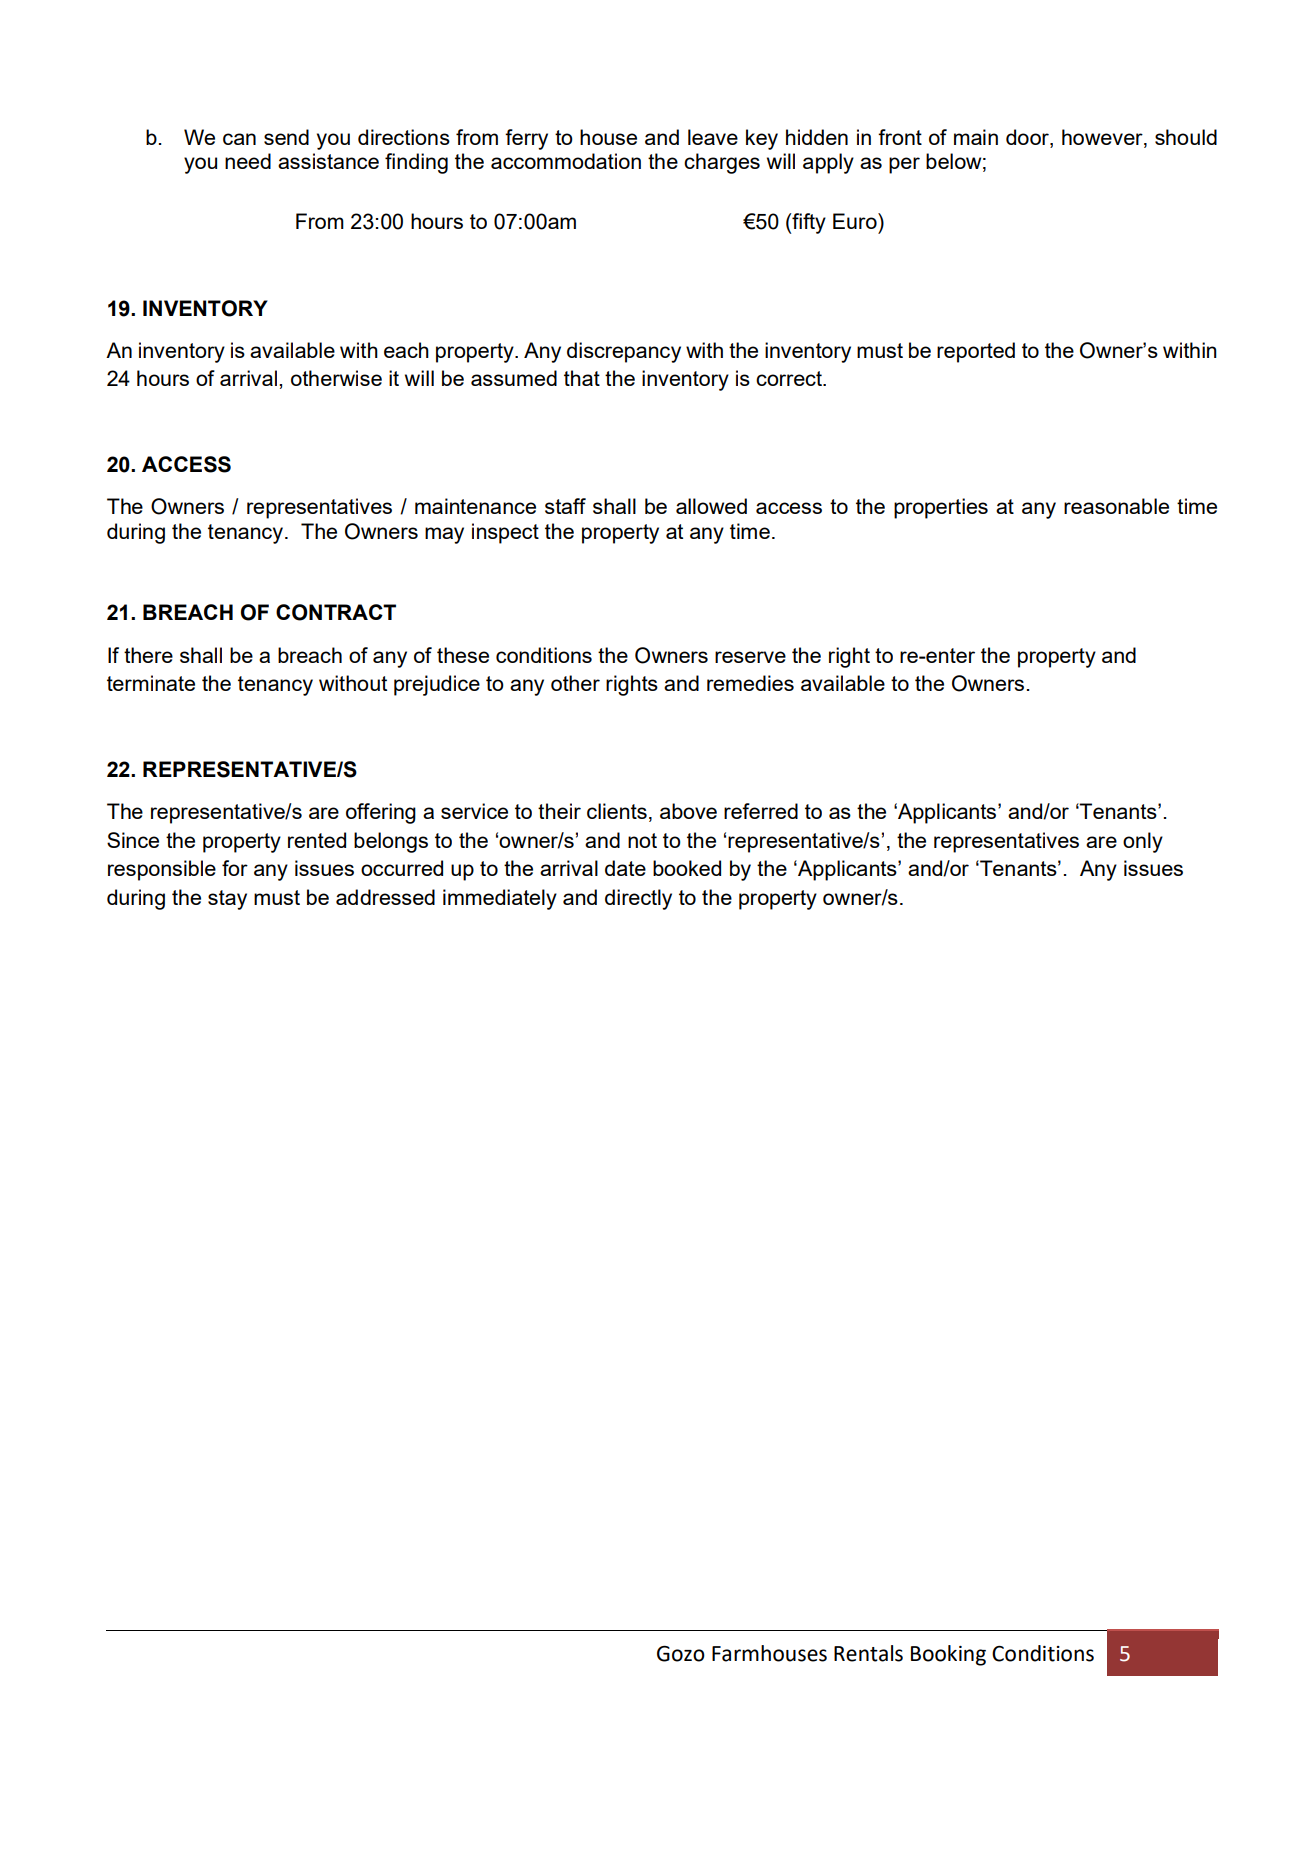 This page has height=1858, width=1314. What do you see at coordinates (722, 163) in the page?
I see `charges` at bounding box center [722, 163].
